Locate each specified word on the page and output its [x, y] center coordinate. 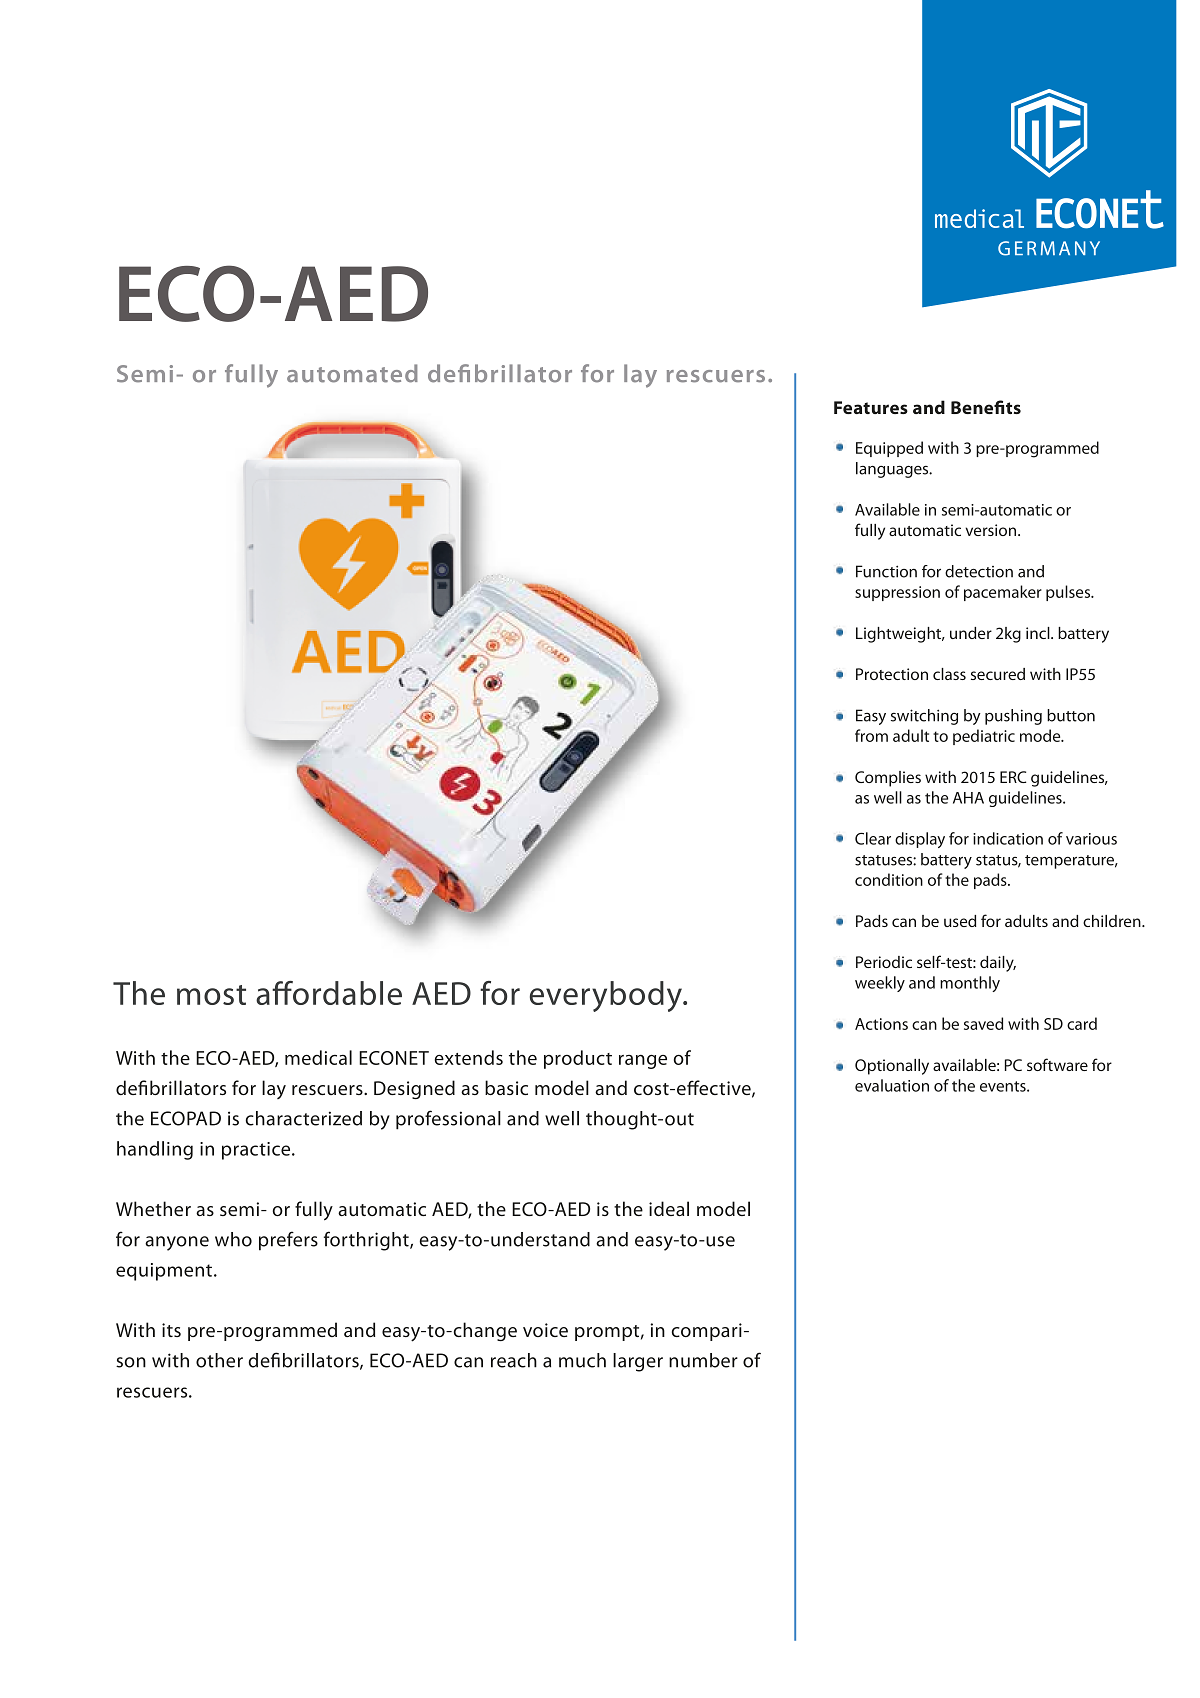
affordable [329, 993]
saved [983, 1023]
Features [871, 407]
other [219, 1360]
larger [638, 1362]
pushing [1013, 717]
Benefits [986, 407]
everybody [607, 996]
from [871, 735]
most [211, 995]
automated [352, 373]
